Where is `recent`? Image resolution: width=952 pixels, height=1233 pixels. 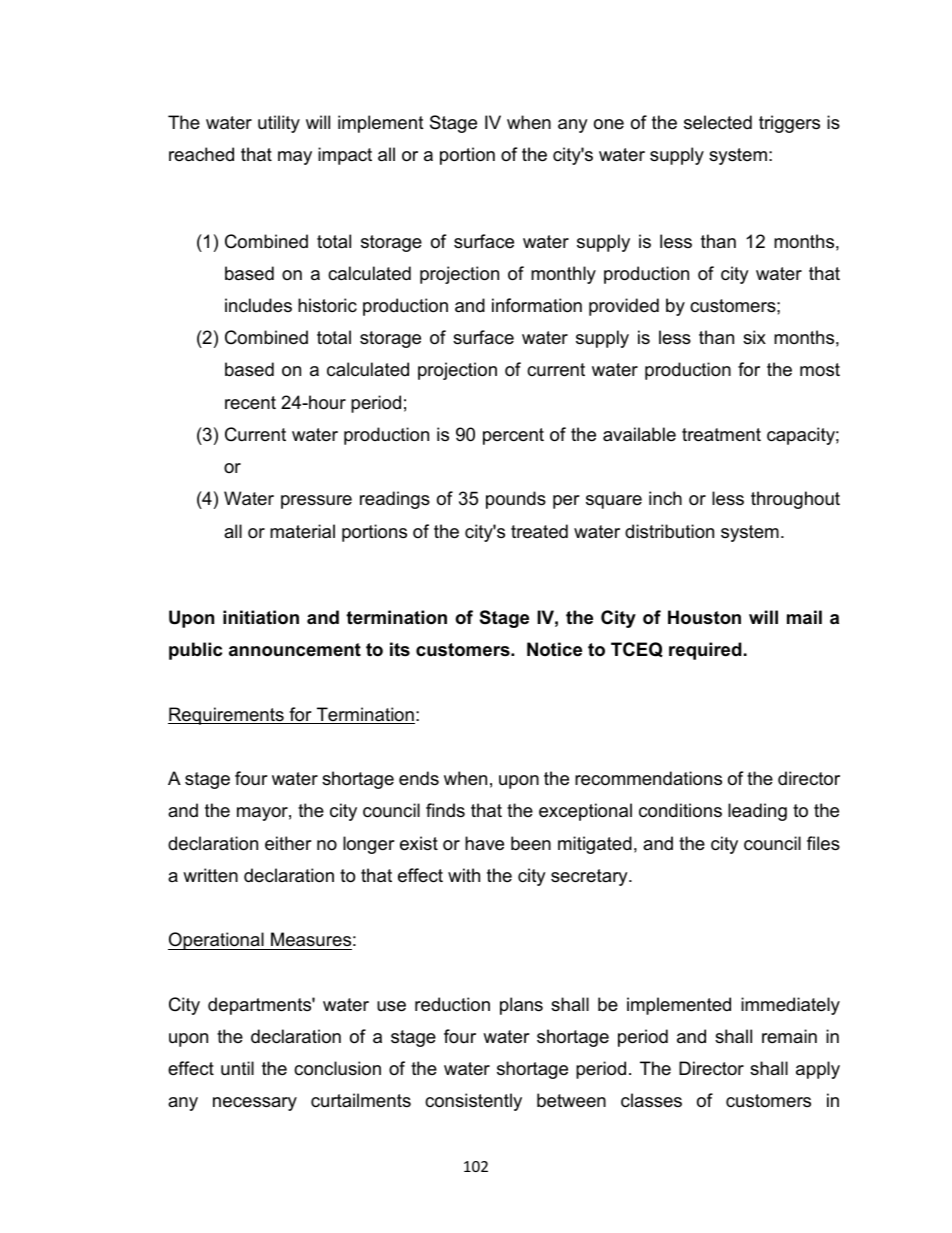 recent is located at coordinates (250, 403).
